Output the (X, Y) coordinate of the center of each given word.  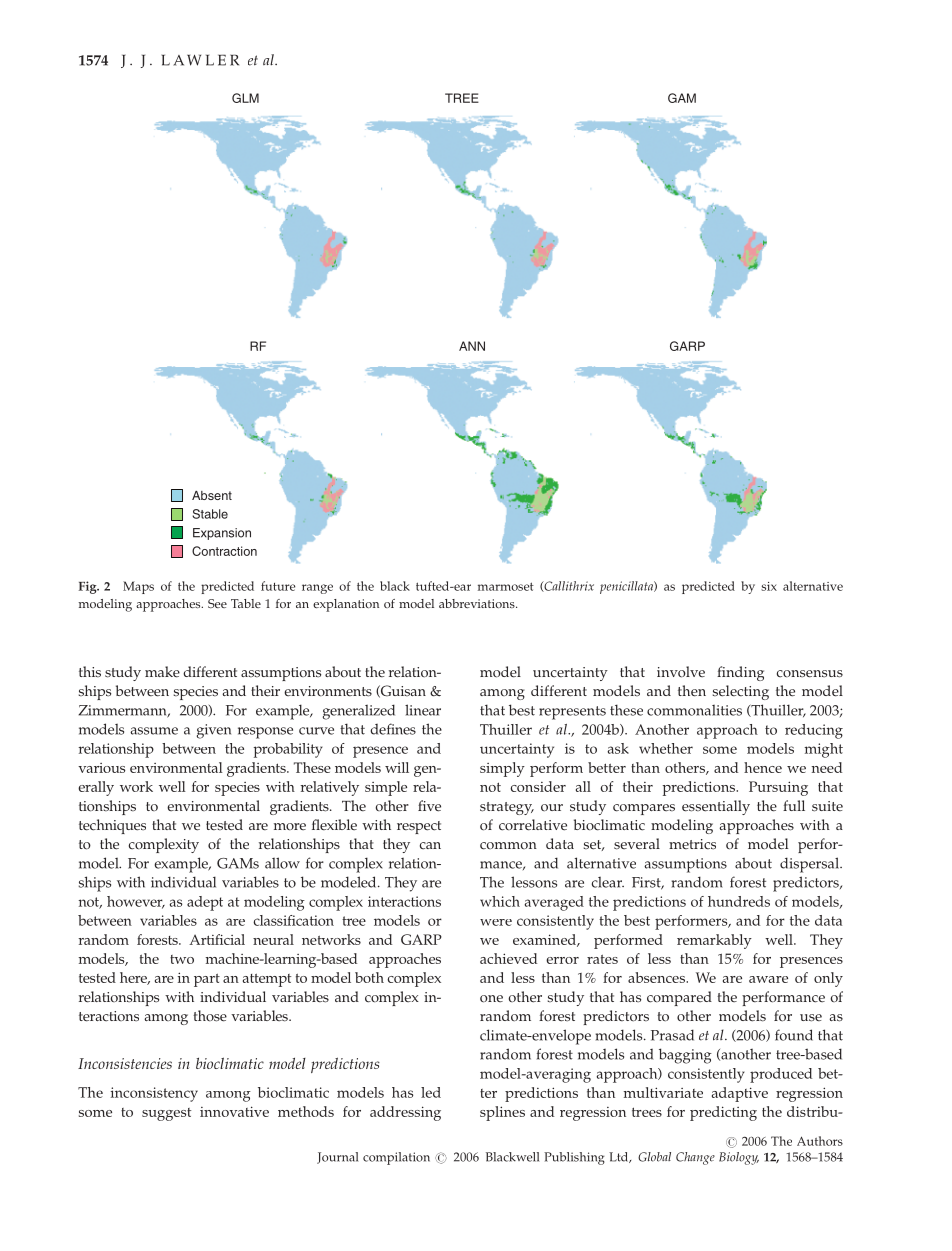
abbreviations (478, 603)
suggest (166, 1114)
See (217, 603)
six (769, 586)
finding (740, 673)
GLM (245, 98)
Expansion (222, 534)
